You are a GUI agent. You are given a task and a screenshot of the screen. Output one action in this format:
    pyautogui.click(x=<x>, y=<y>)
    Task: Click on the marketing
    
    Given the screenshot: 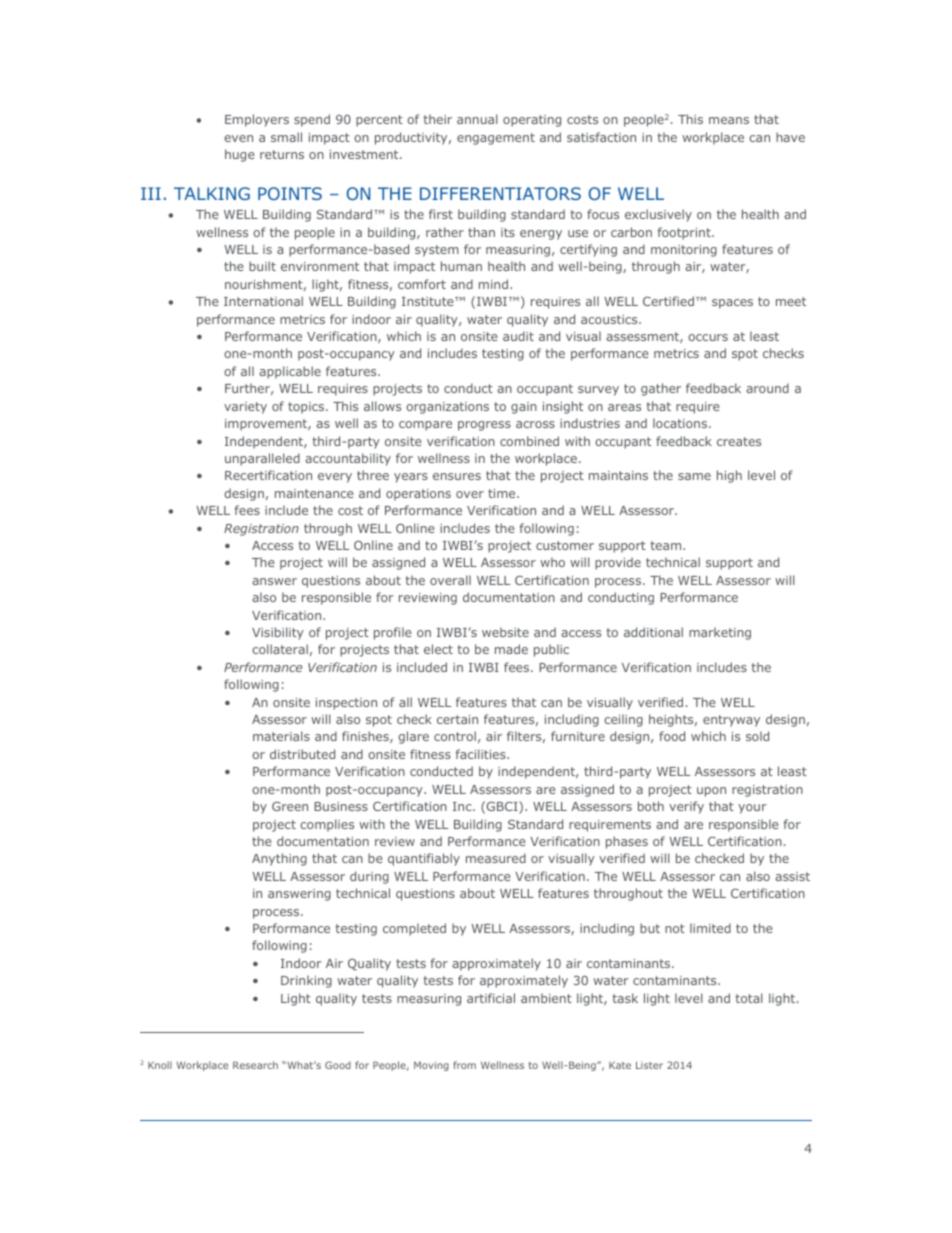 What is the action you would take?
    pyautogui.click(x=720, y=633)
